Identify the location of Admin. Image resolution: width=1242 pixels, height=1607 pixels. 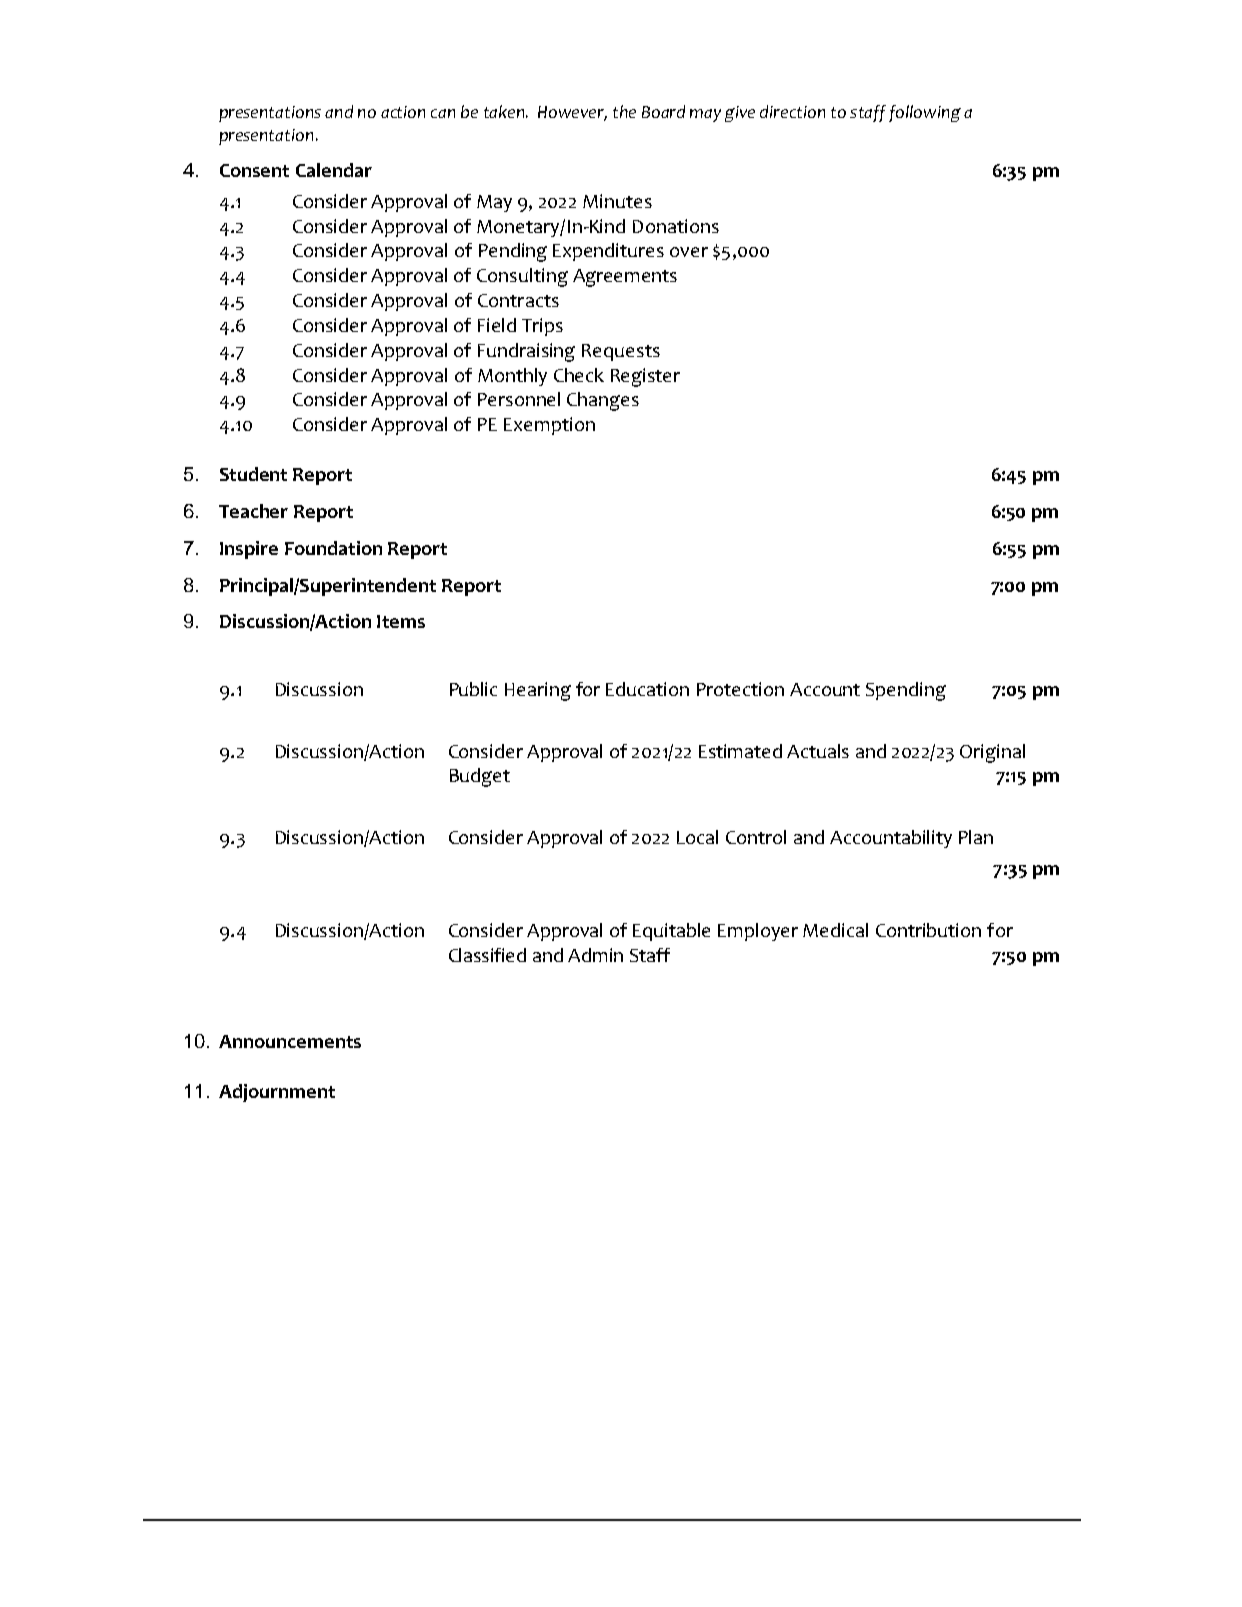
(595, 955).
